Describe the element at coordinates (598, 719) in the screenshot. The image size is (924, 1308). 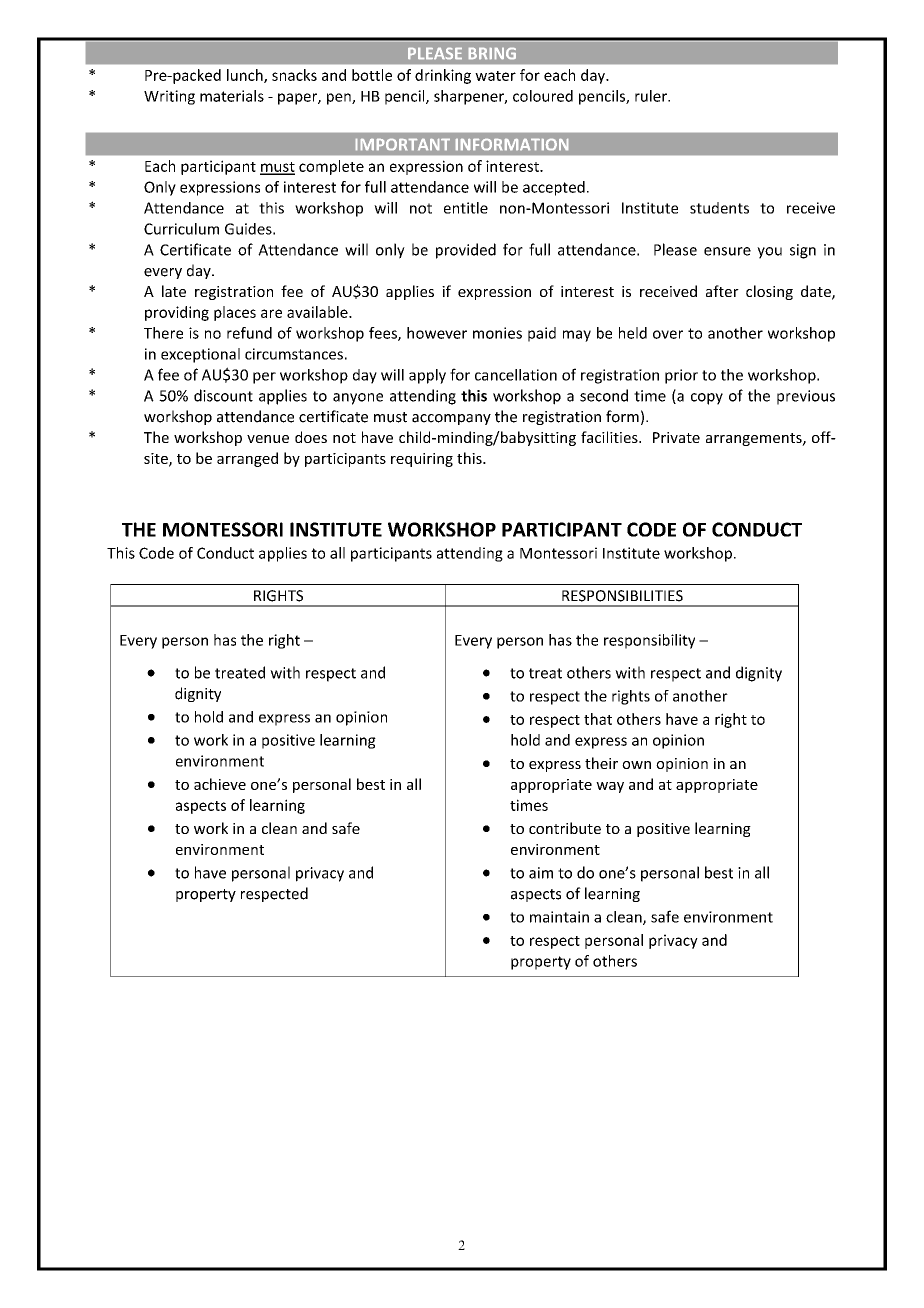
I see `that` at that location.
